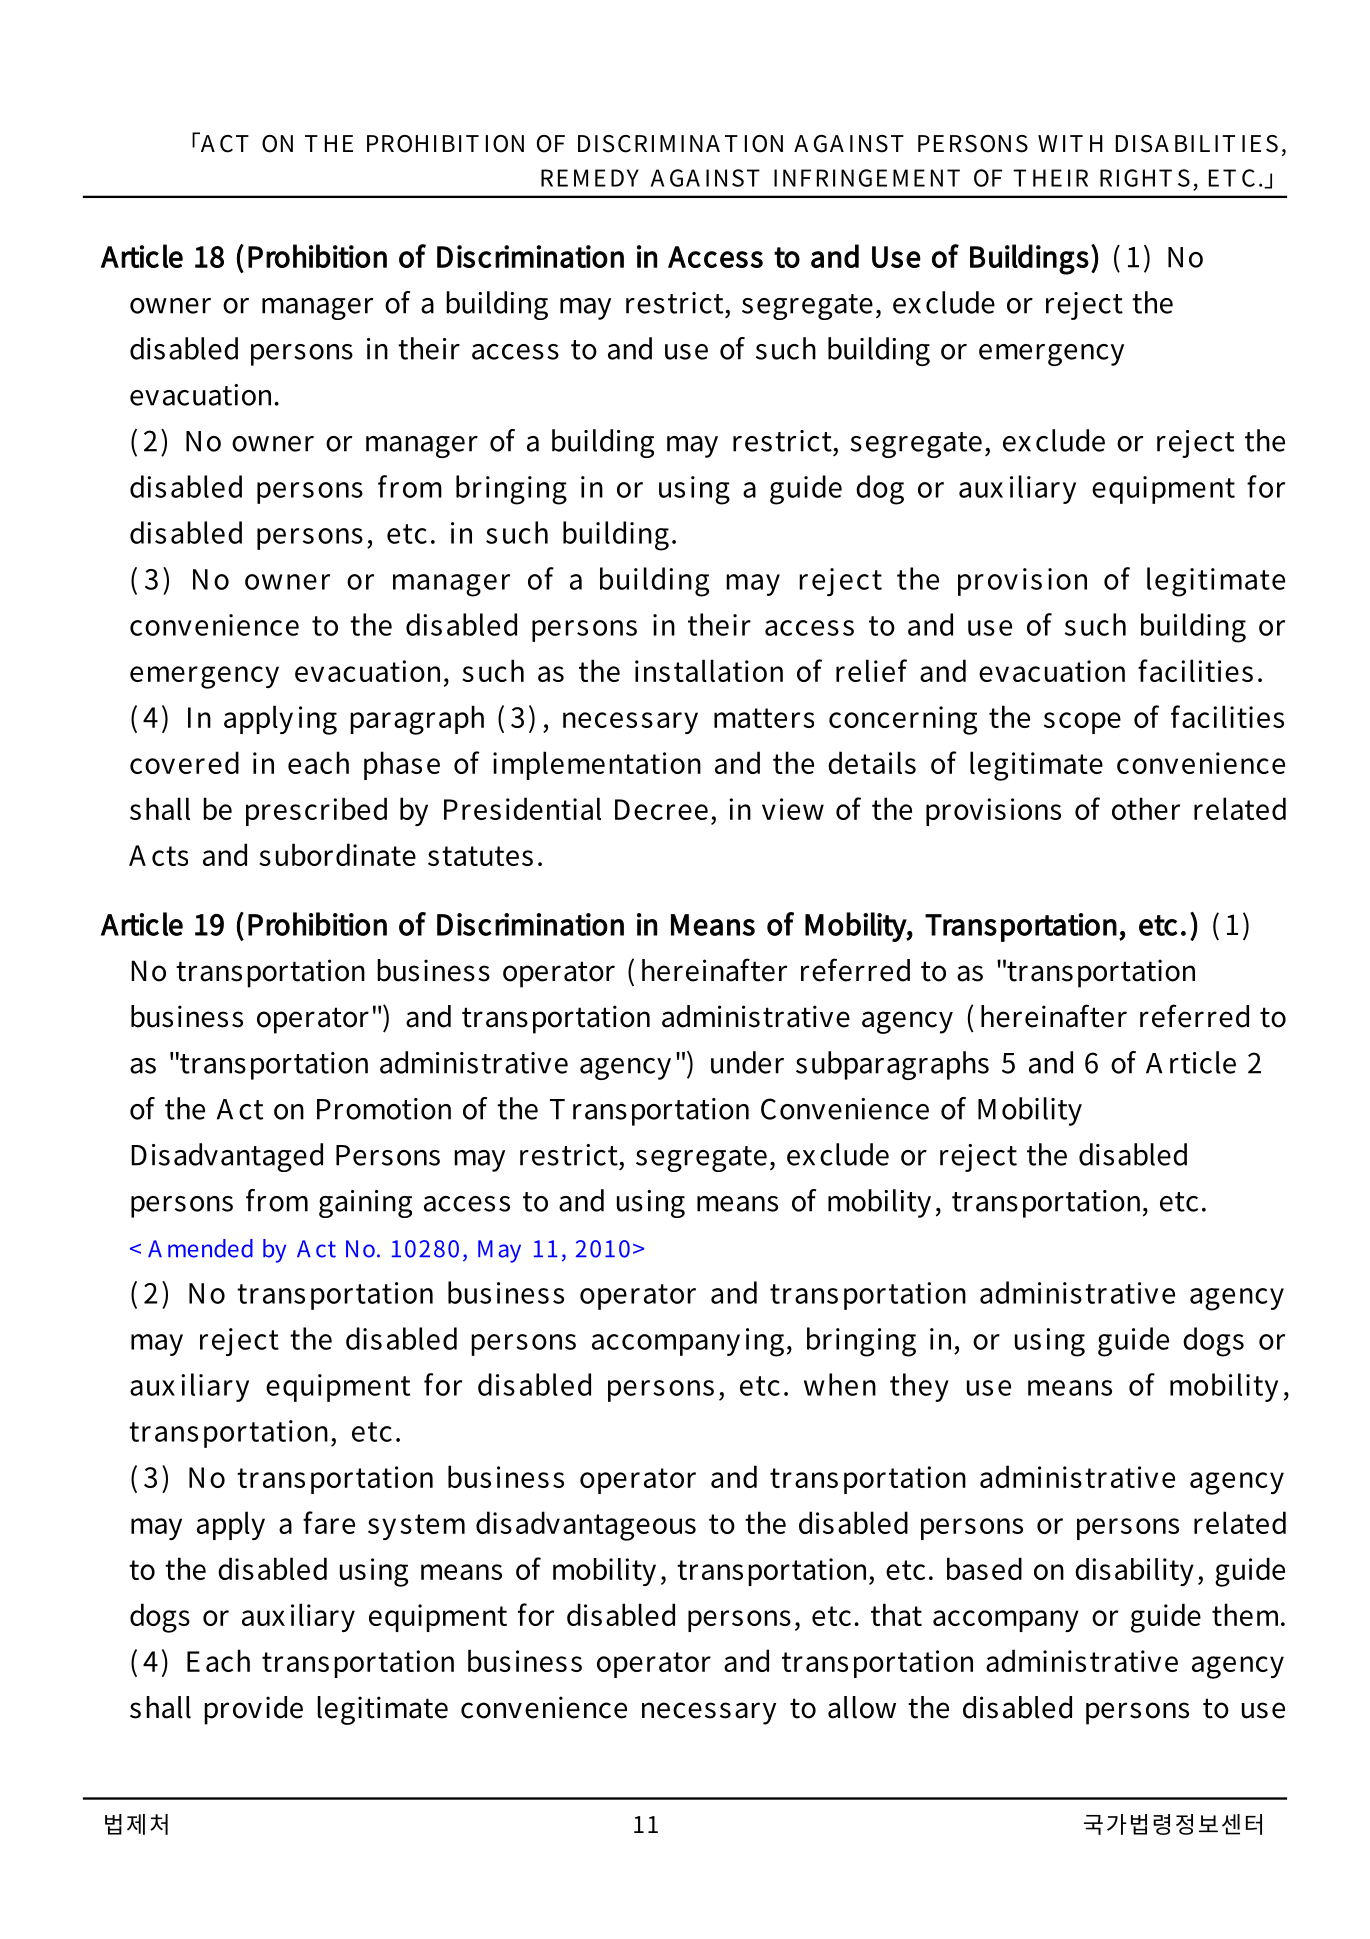  I want to click on when, so click(840, 1384).
